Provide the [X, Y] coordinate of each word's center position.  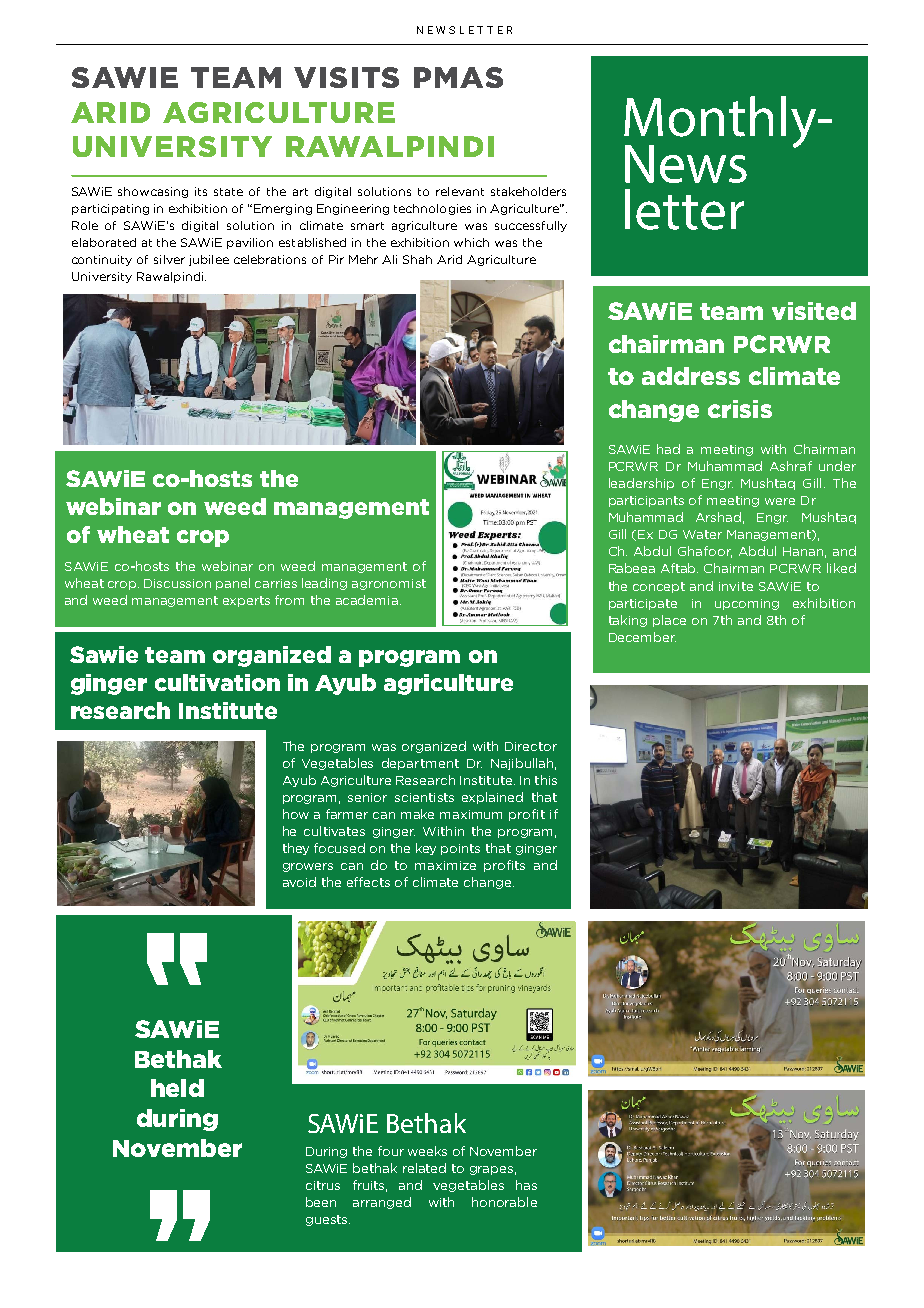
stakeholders [528, 191]
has [526, 1185]
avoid [299, 882]
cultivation [217, 682]
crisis [740, 409]
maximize [445, 865]
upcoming [747, 604]
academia [367, 600]
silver [169, 259]
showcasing [153, 192]
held [177, 1088]
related [424, 1168]
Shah [417, 259]
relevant [460, 191]
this [546, 780]
